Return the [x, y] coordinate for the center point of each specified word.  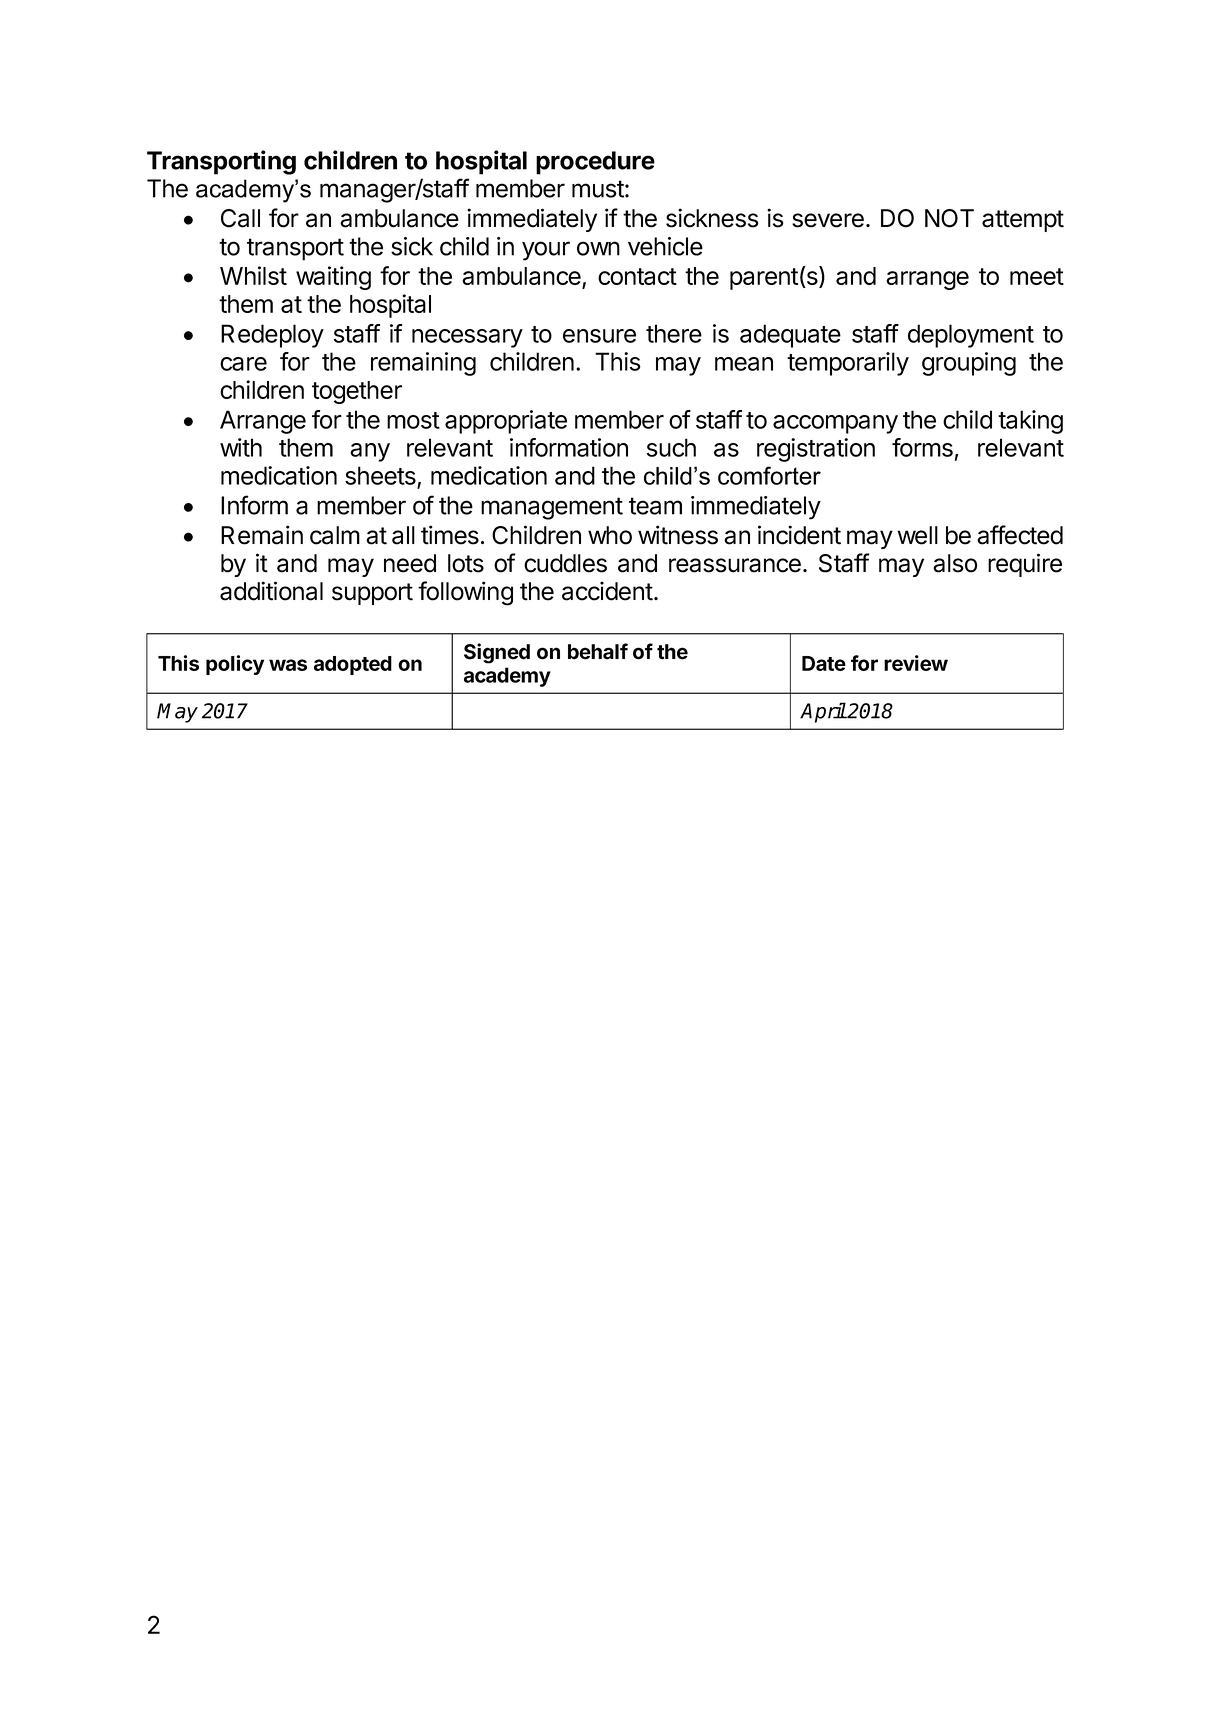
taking [1030, 422]
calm [335, 535]
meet [1037, 276]
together [357, 392]
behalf [598, 651]
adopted [353, 665]
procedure [595, 163]
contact [637, 276]
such [671, 447]
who [610, 535]
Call [240, 218]
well [917, 535]
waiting [333, 278]
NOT [949, 218]
